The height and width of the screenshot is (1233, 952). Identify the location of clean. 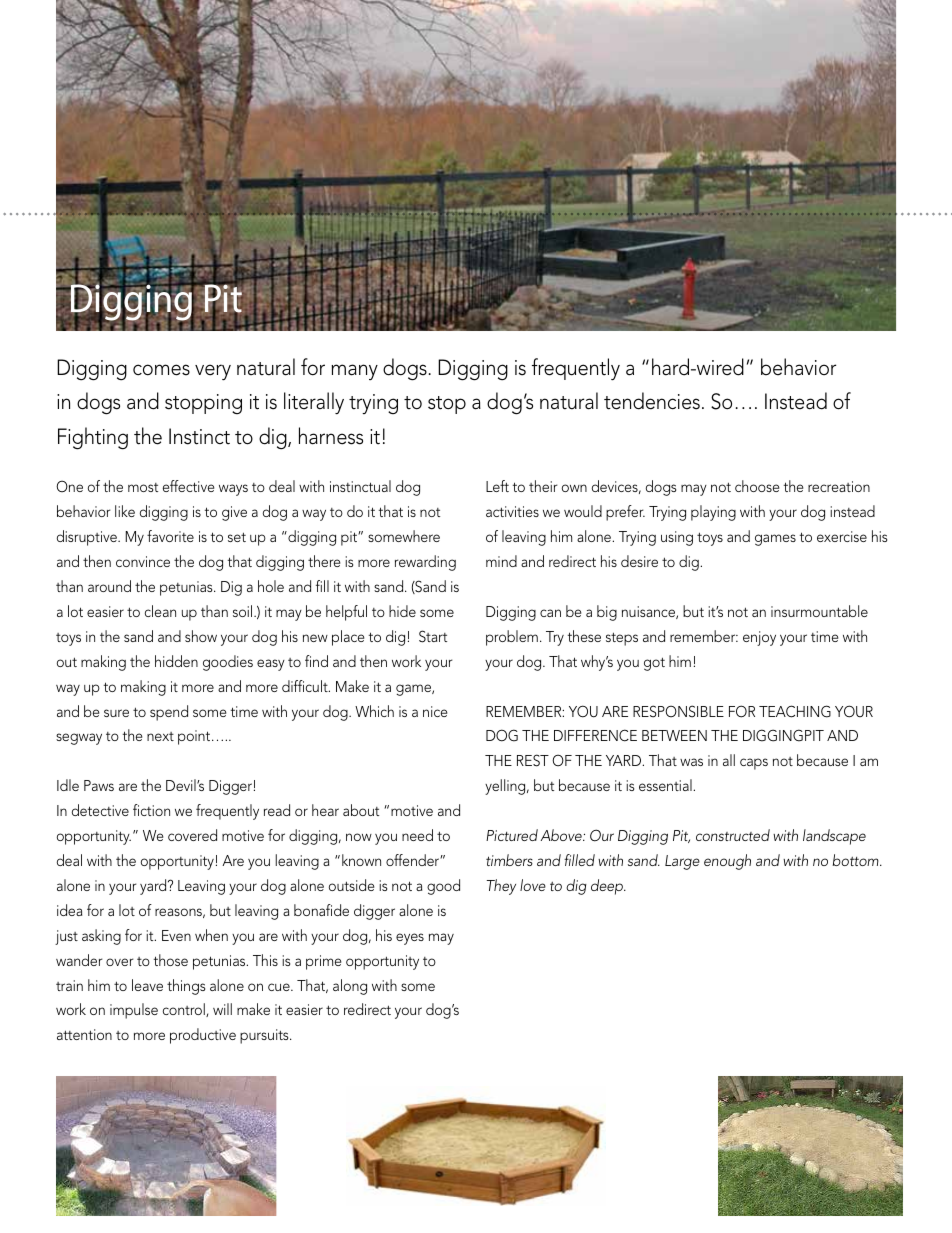
(160, 611).
